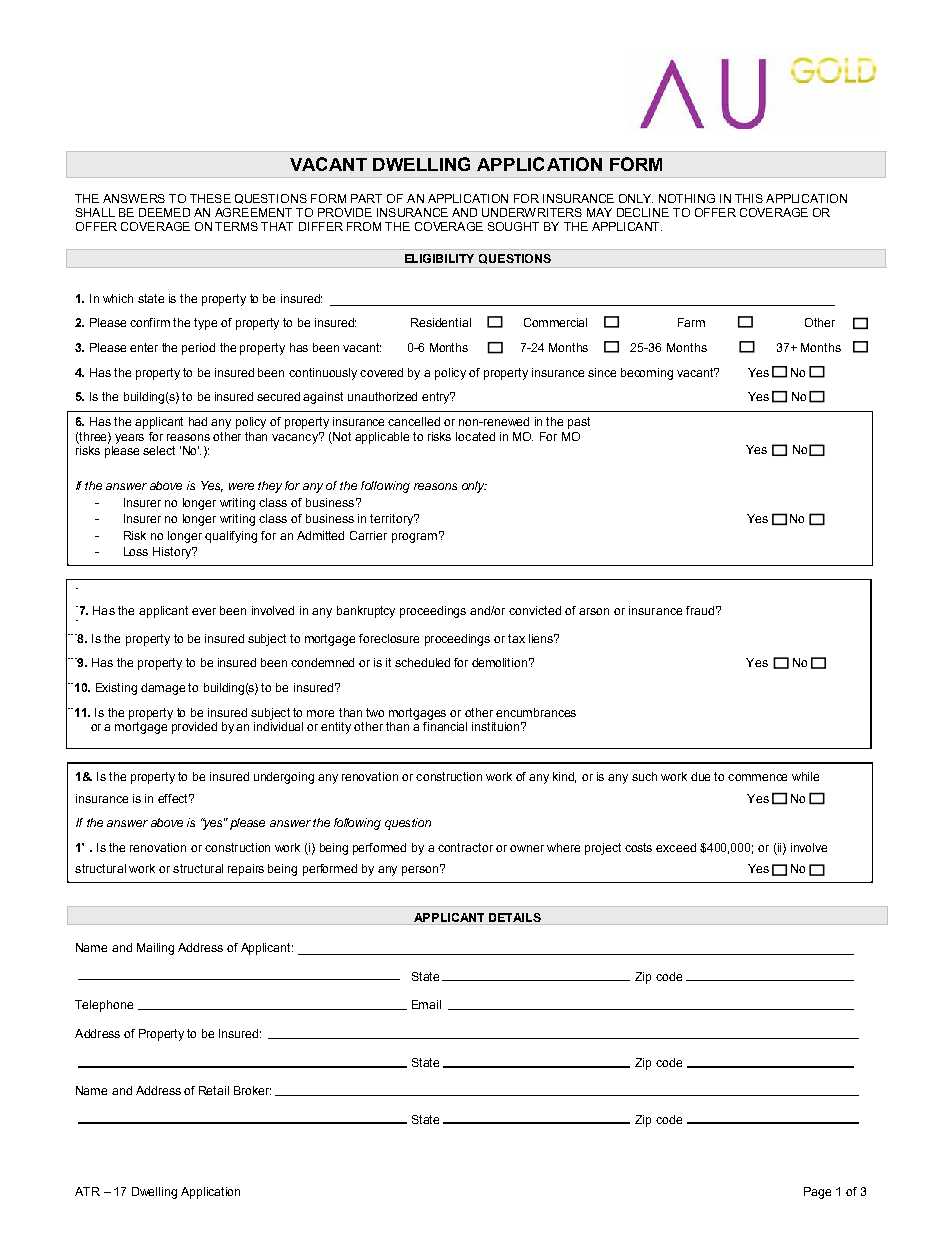  I want to click on DETAILS, so click(515, 917).
